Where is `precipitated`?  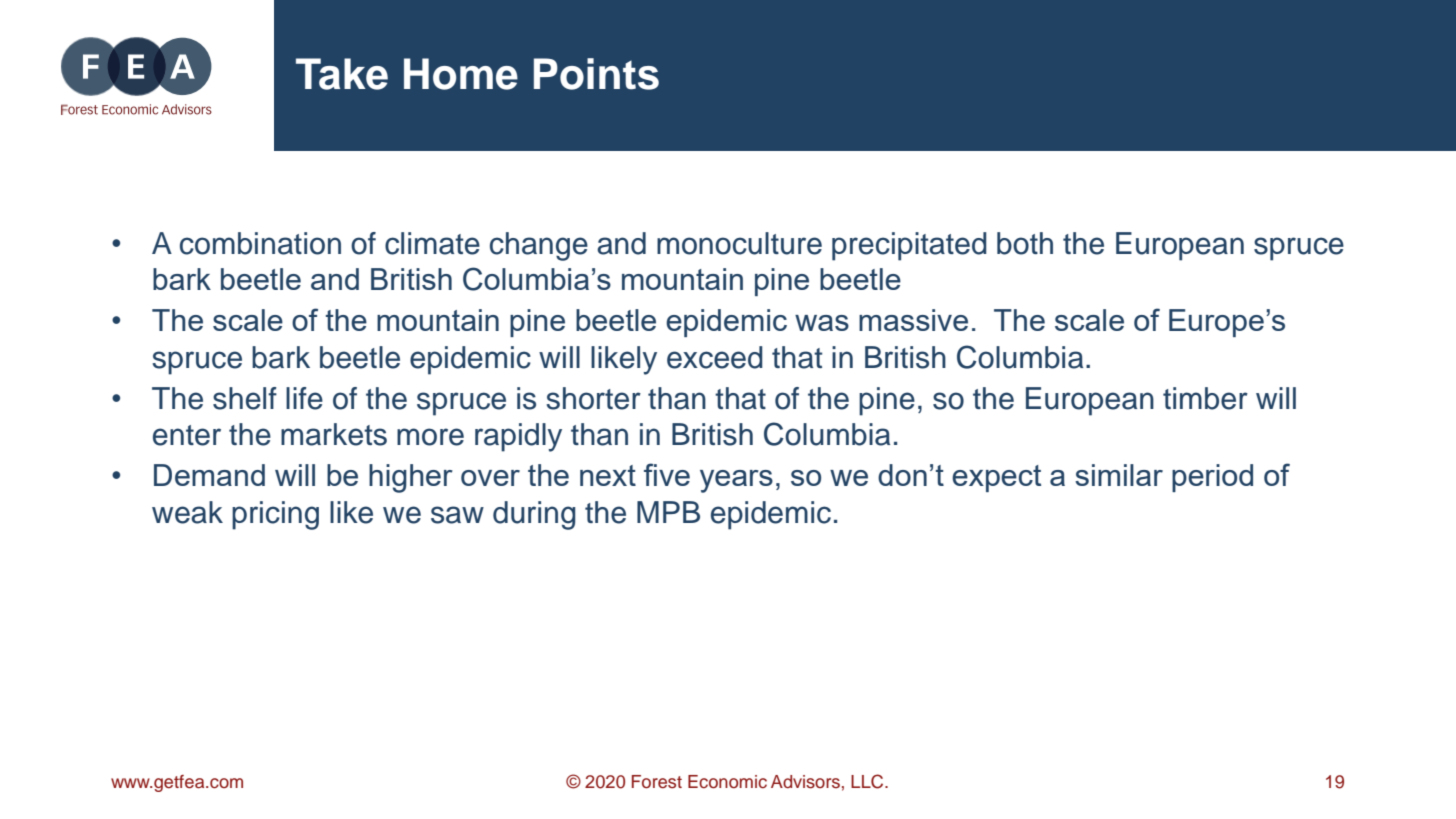 precipitated is located at coordinates (909, 246).
